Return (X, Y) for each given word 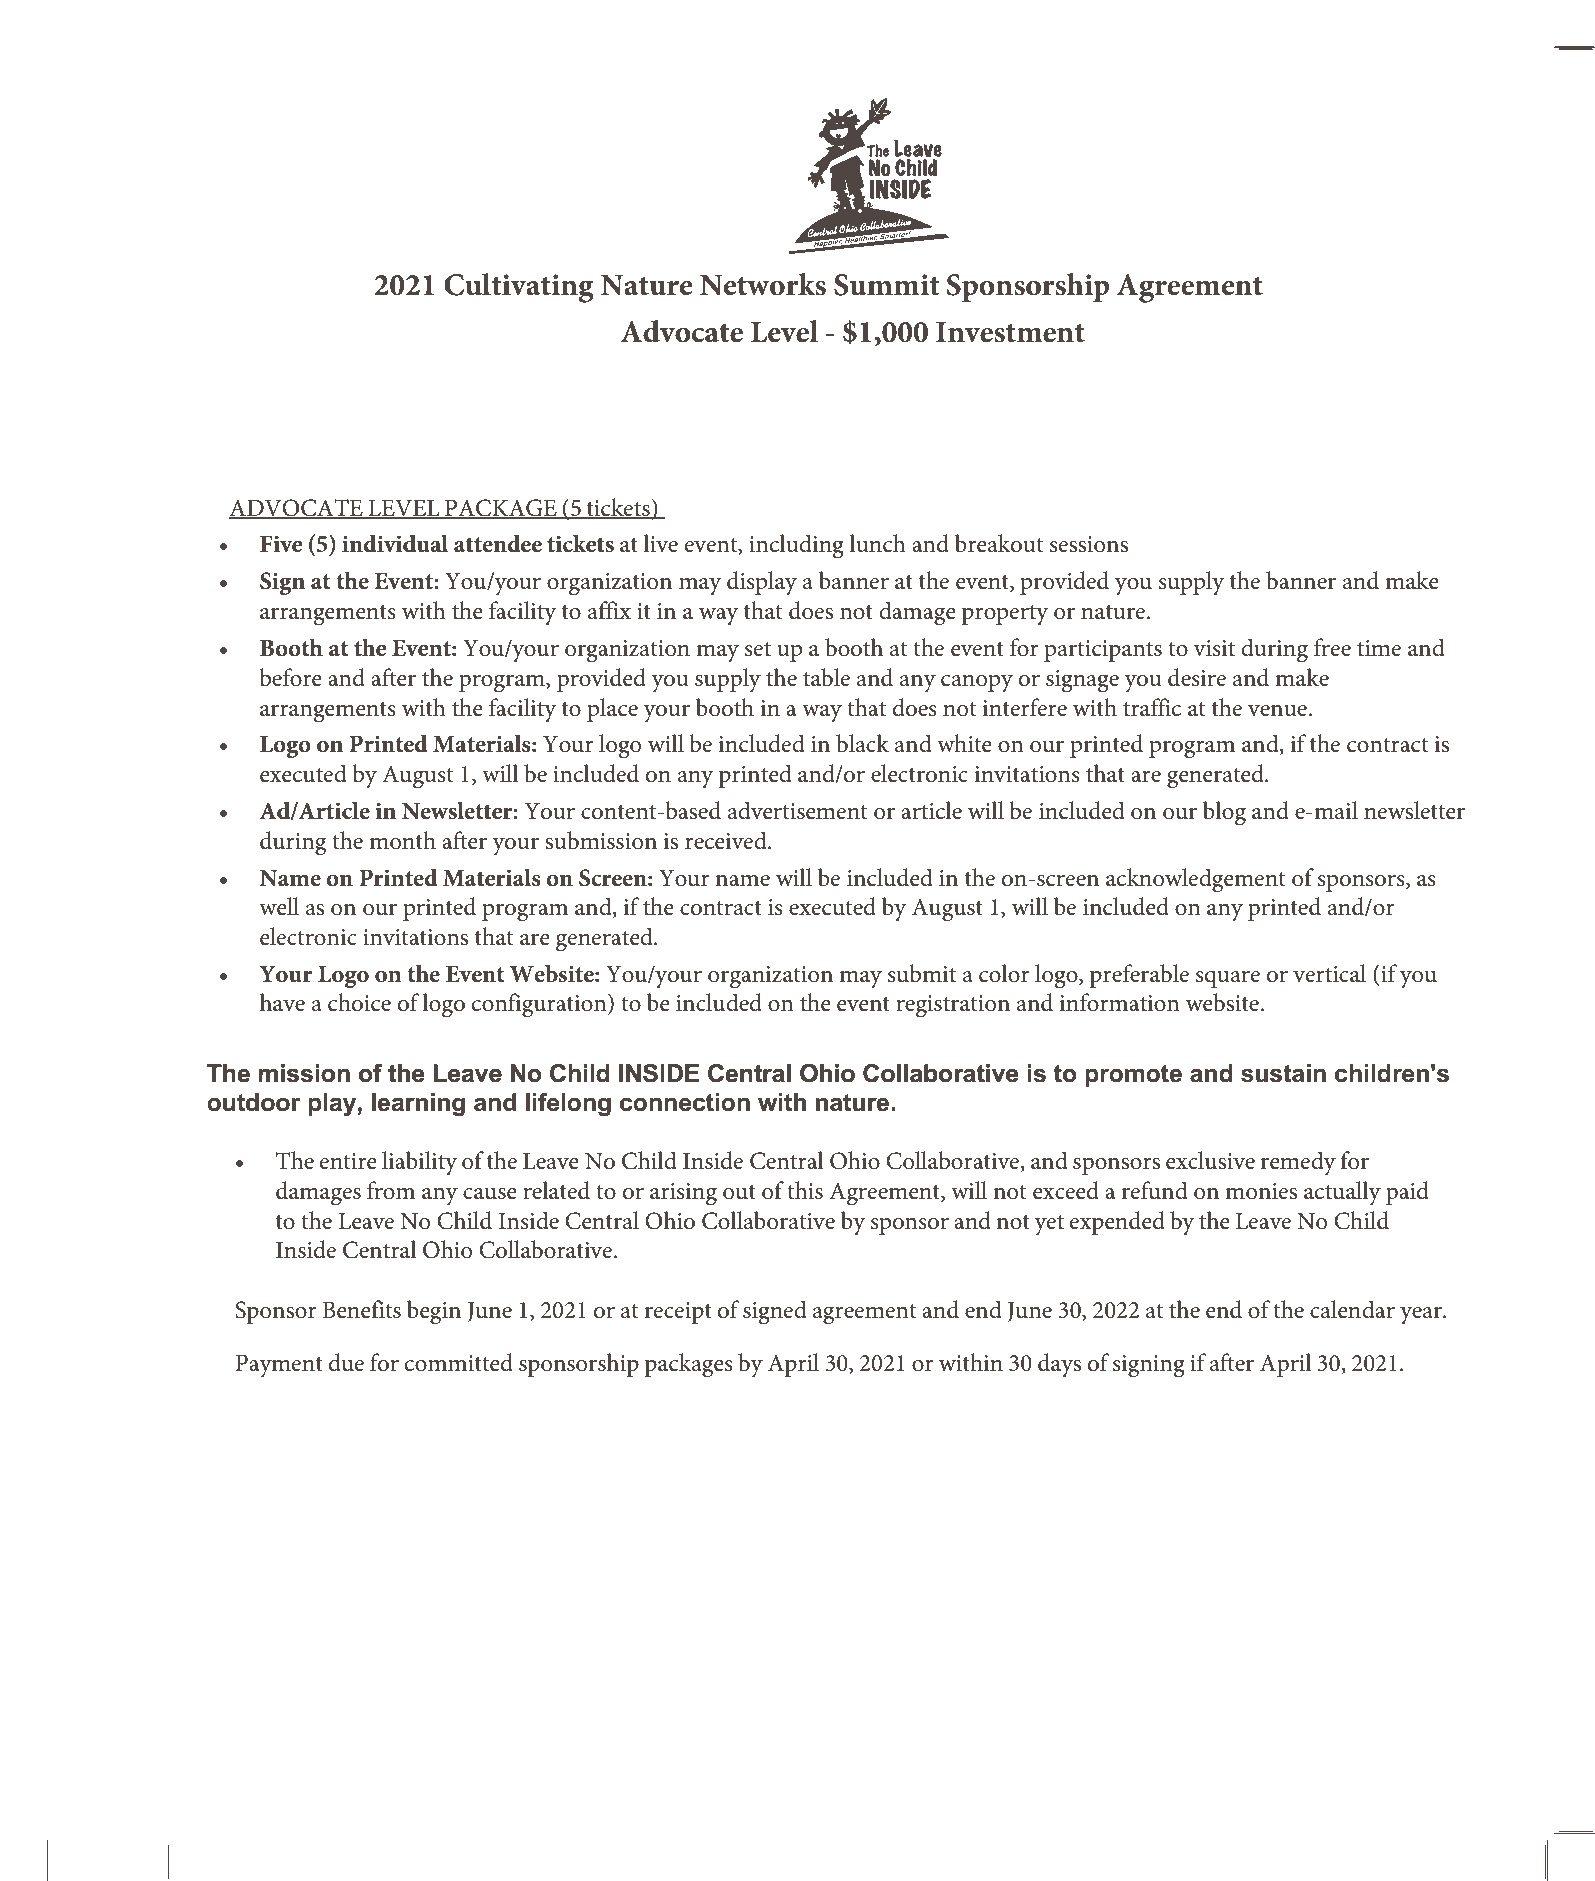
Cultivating (519, 288)
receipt (678, 1313)
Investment (1010, 332)
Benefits (361, 1309)
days (1059, 1365)
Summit (887, 285)
